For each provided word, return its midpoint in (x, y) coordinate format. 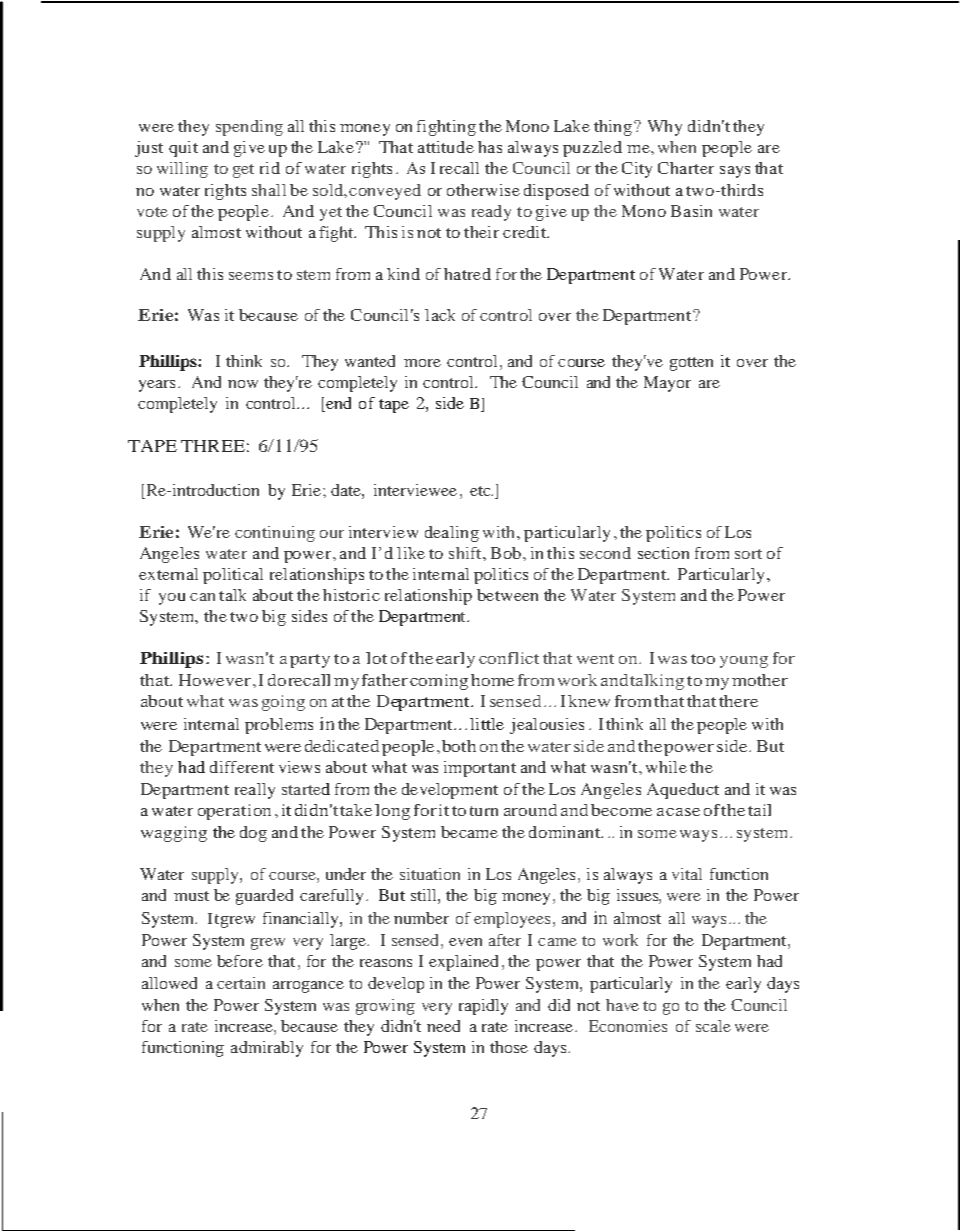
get (243, 171)
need (443, 1026)
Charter (686, 168)
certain (241, 983)
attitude (446, 147)
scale (713, 1026)
